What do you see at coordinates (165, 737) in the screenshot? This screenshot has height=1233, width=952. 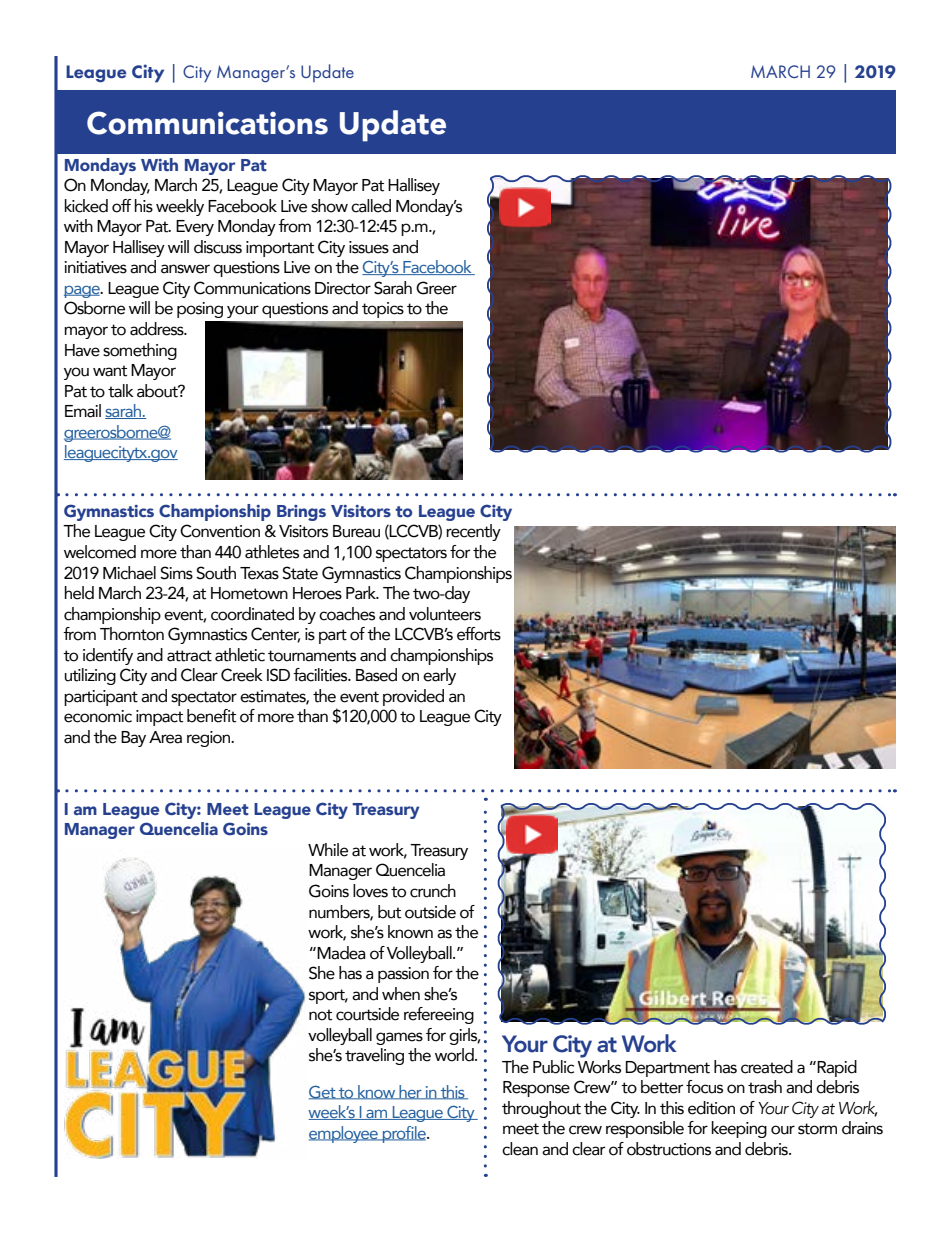 I see `Area` at bounding box center [165, 737].
